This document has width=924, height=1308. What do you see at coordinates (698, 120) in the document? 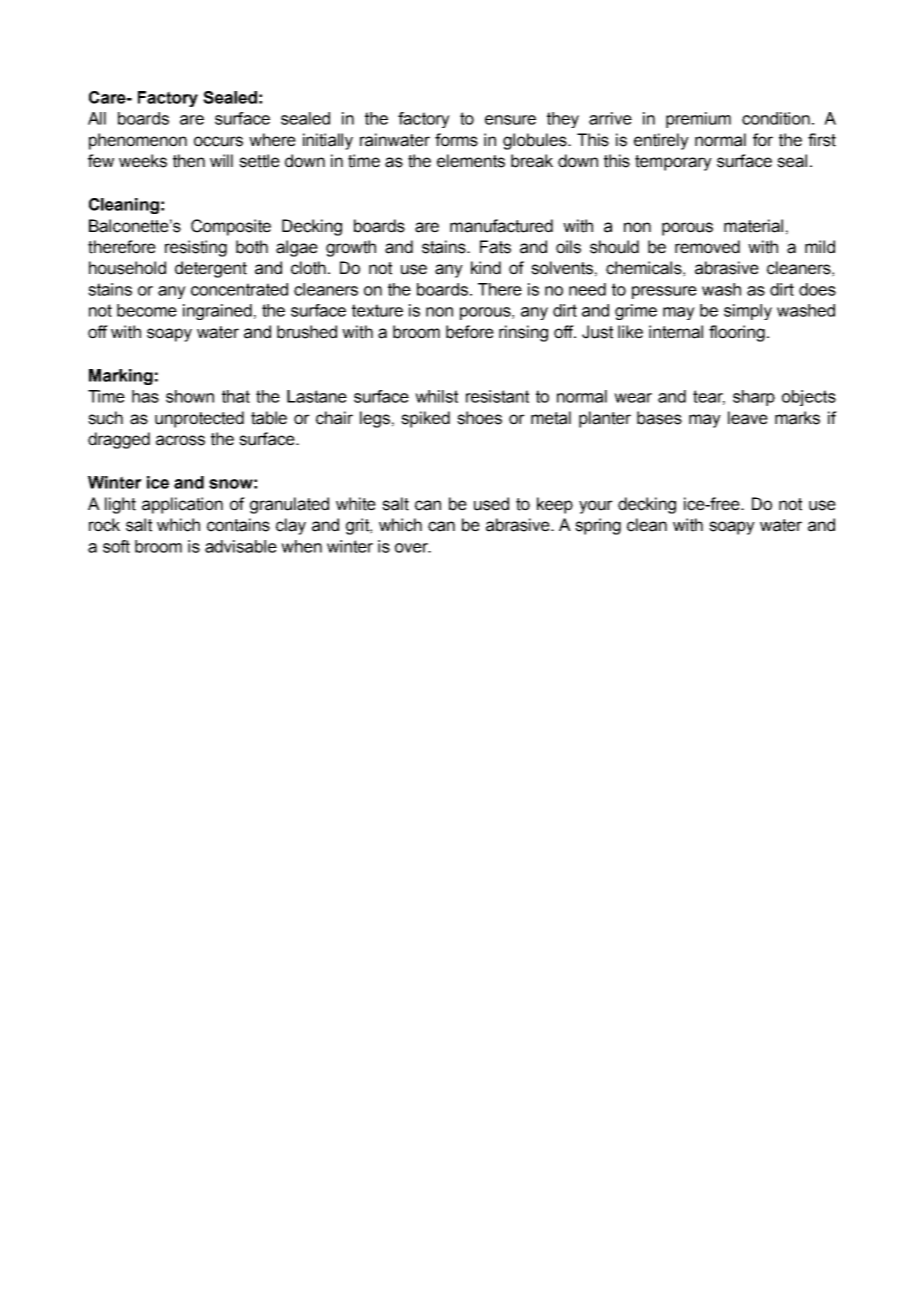
I see `premium` at bounding box center [698, 120].
